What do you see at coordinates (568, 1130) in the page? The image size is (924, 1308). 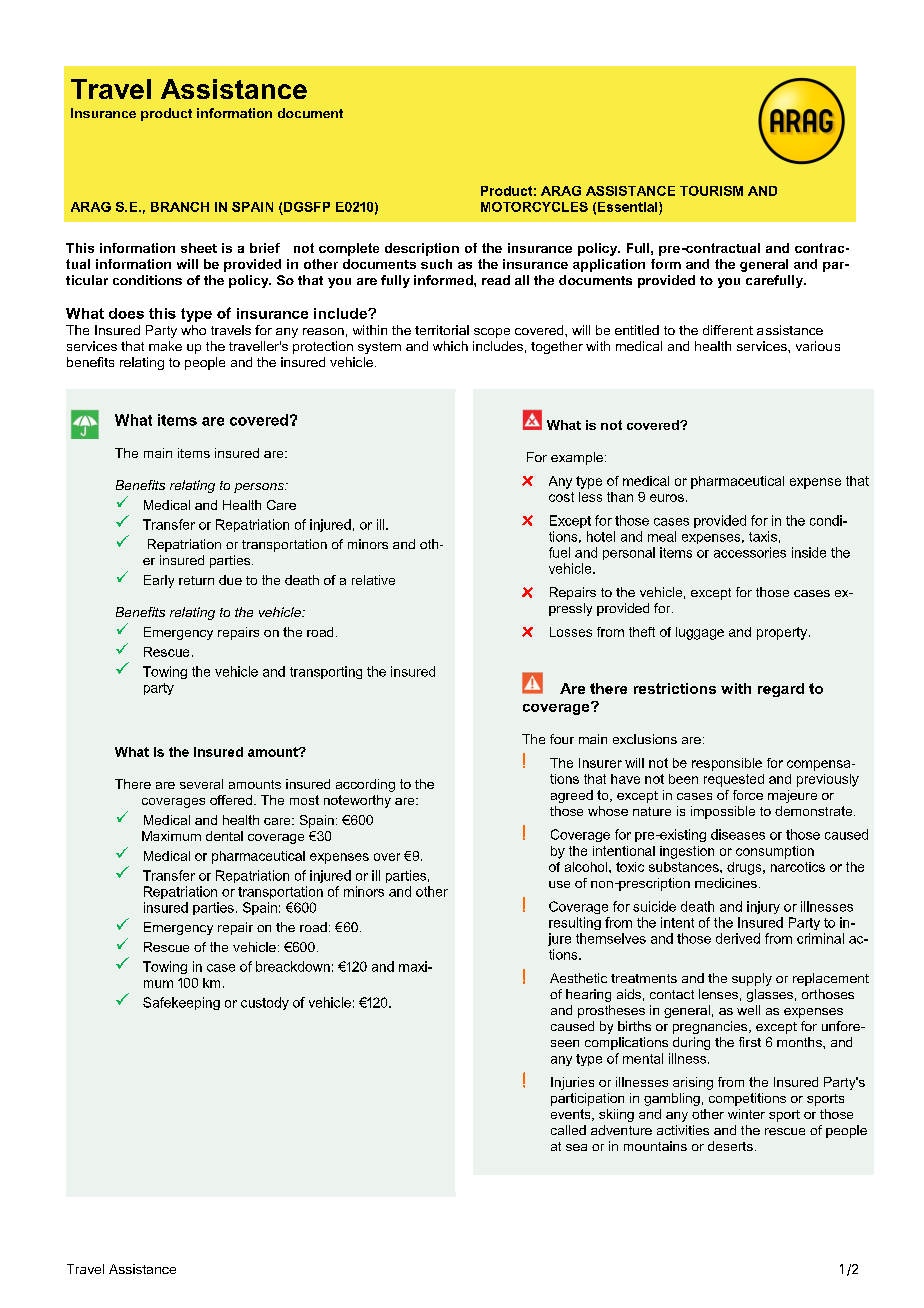 I see `called` at bounding box center [568, 1130].
